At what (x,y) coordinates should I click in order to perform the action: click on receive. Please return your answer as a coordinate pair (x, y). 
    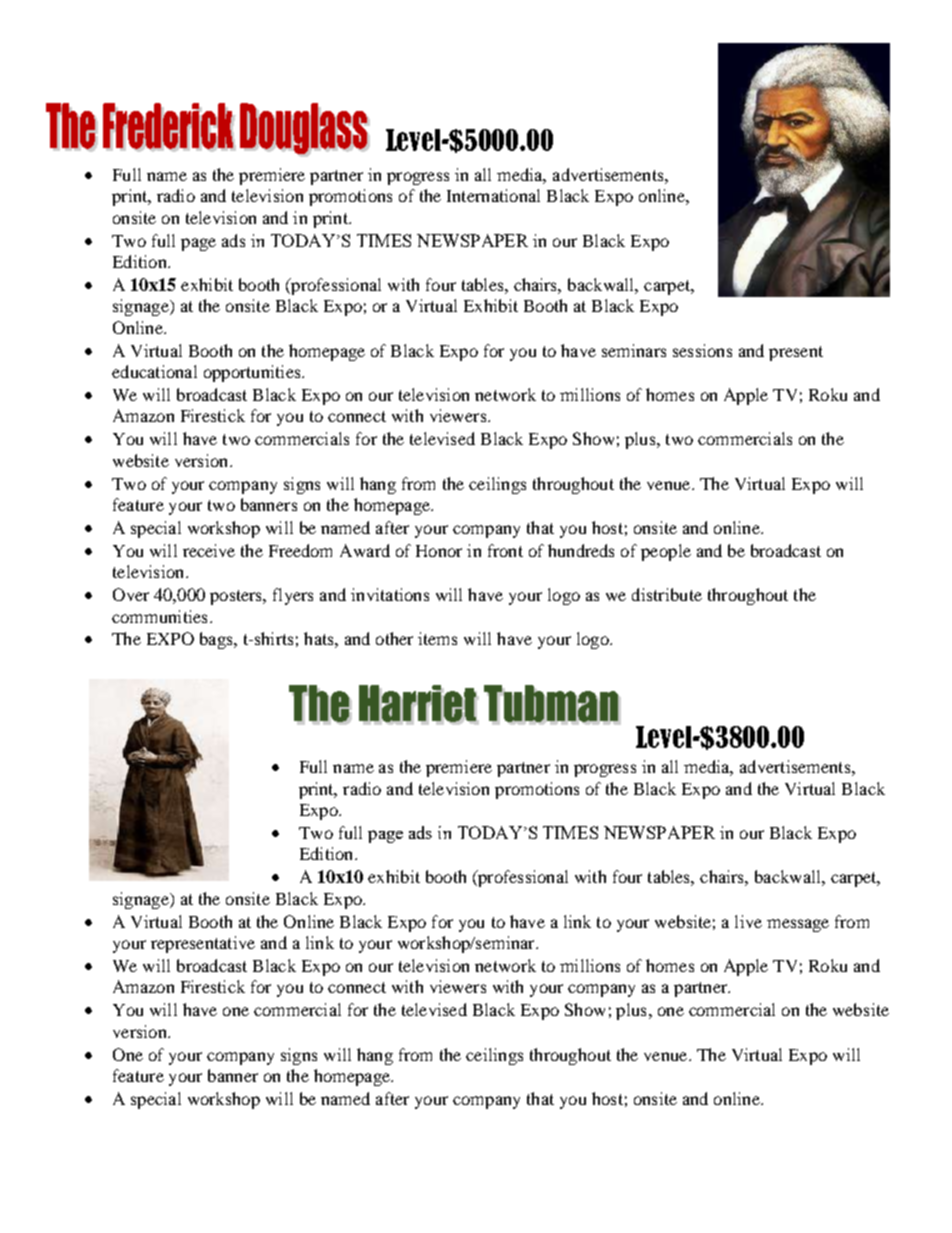
    Looking at the image, I should click on (209, 550).
